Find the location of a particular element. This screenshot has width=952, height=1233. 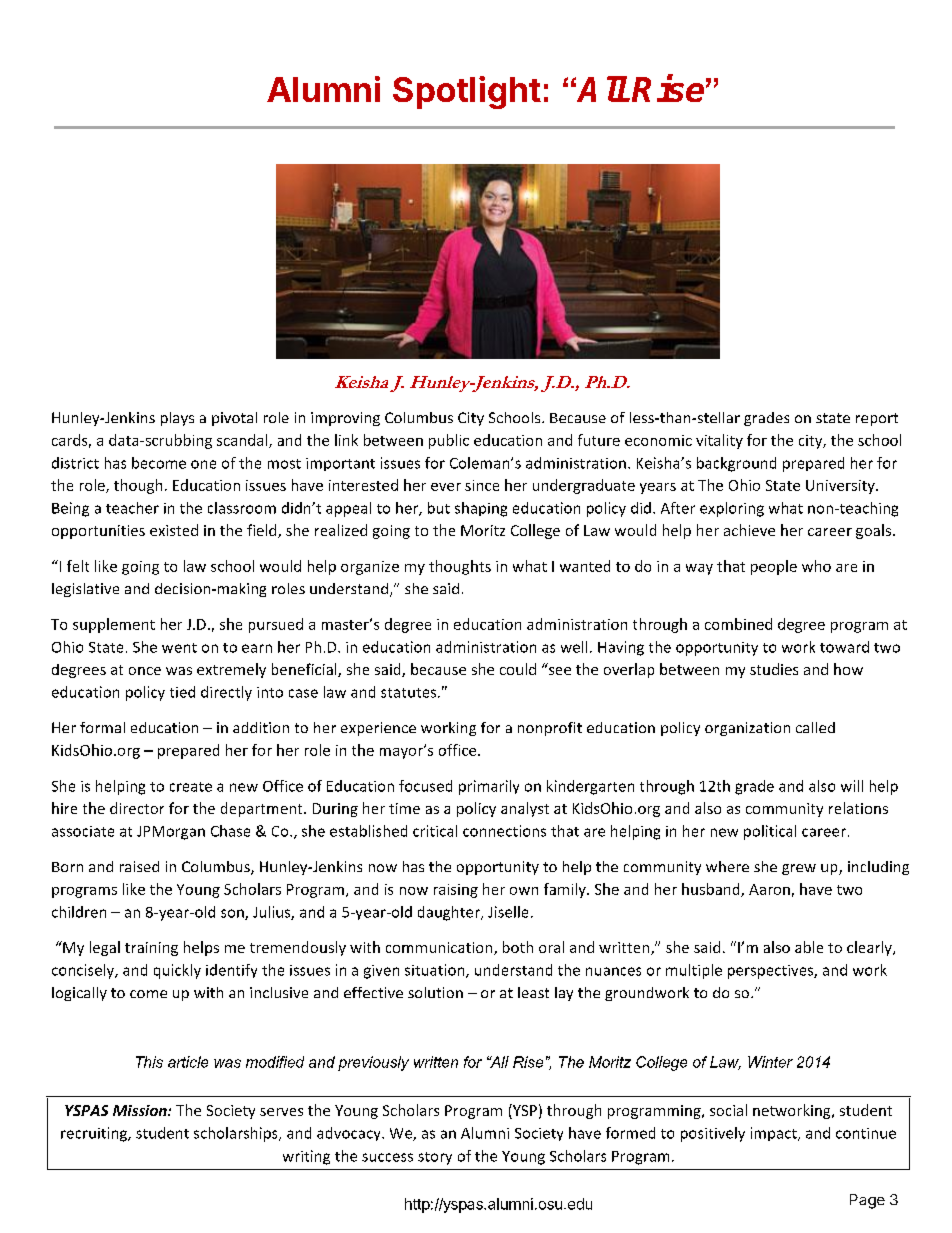

went is located at coordinates (179, 648).
